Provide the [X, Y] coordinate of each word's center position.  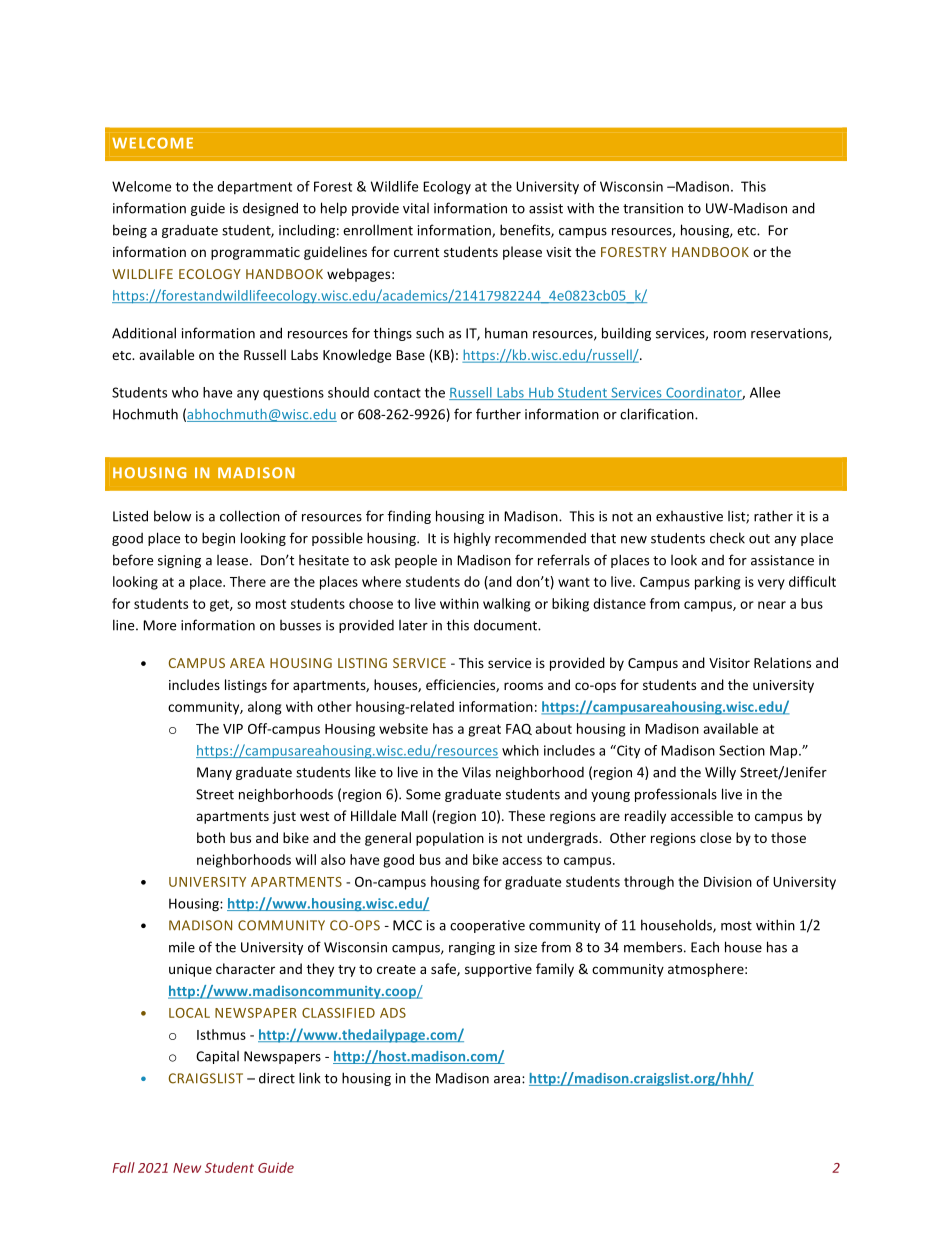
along [265, 708]
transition [653, 208]
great [484, 730]
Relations [782, 662]
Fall [124, 1167]
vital [416, 208]
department [254, 187]
